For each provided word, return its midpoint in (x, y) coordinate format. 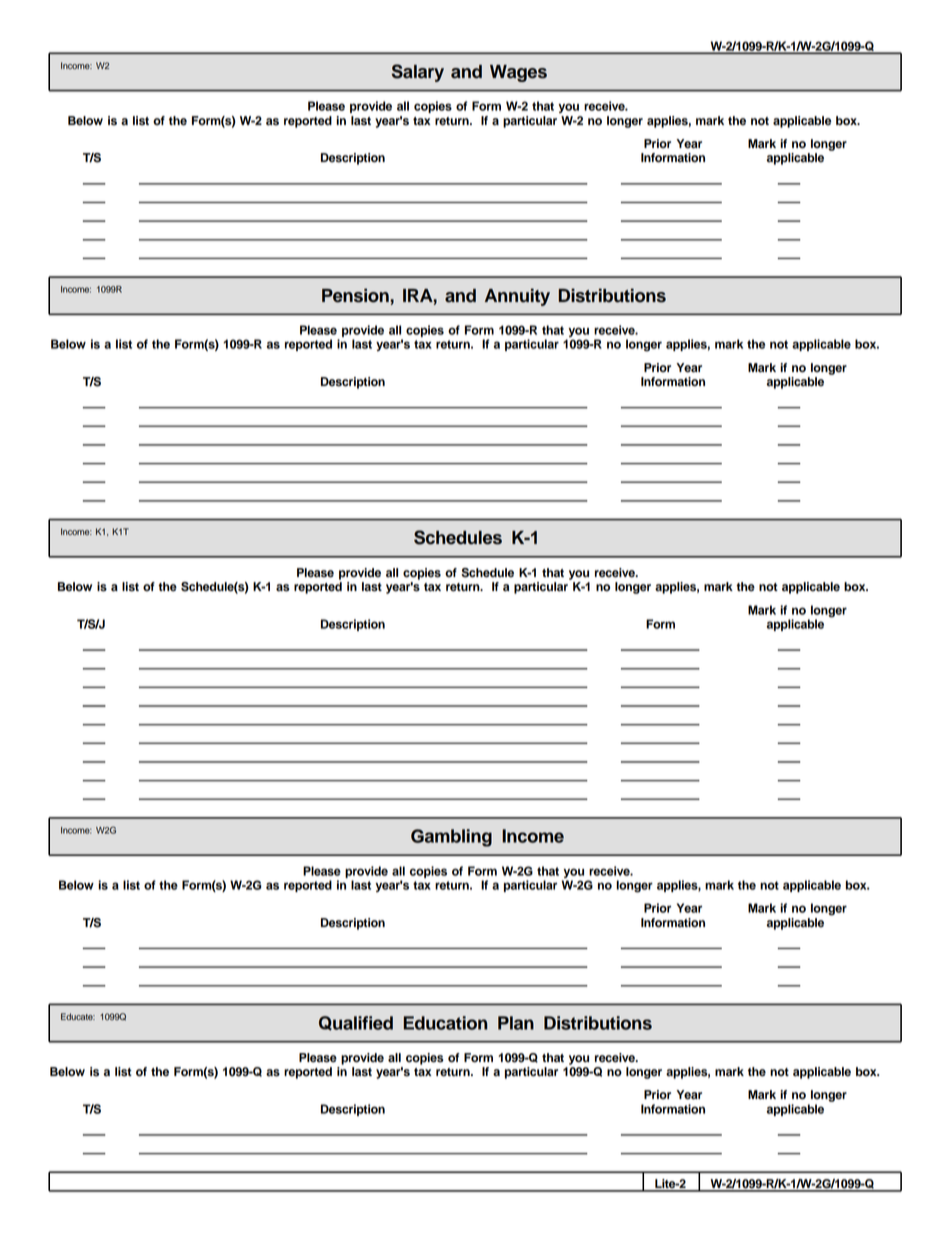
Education (445, 1023)
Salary (417, 73)
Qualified (356, 1023)
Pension (355, 295)
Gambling (451, 838)
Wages (518, 73)
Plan (516, 1023)
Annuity (517, 297)
